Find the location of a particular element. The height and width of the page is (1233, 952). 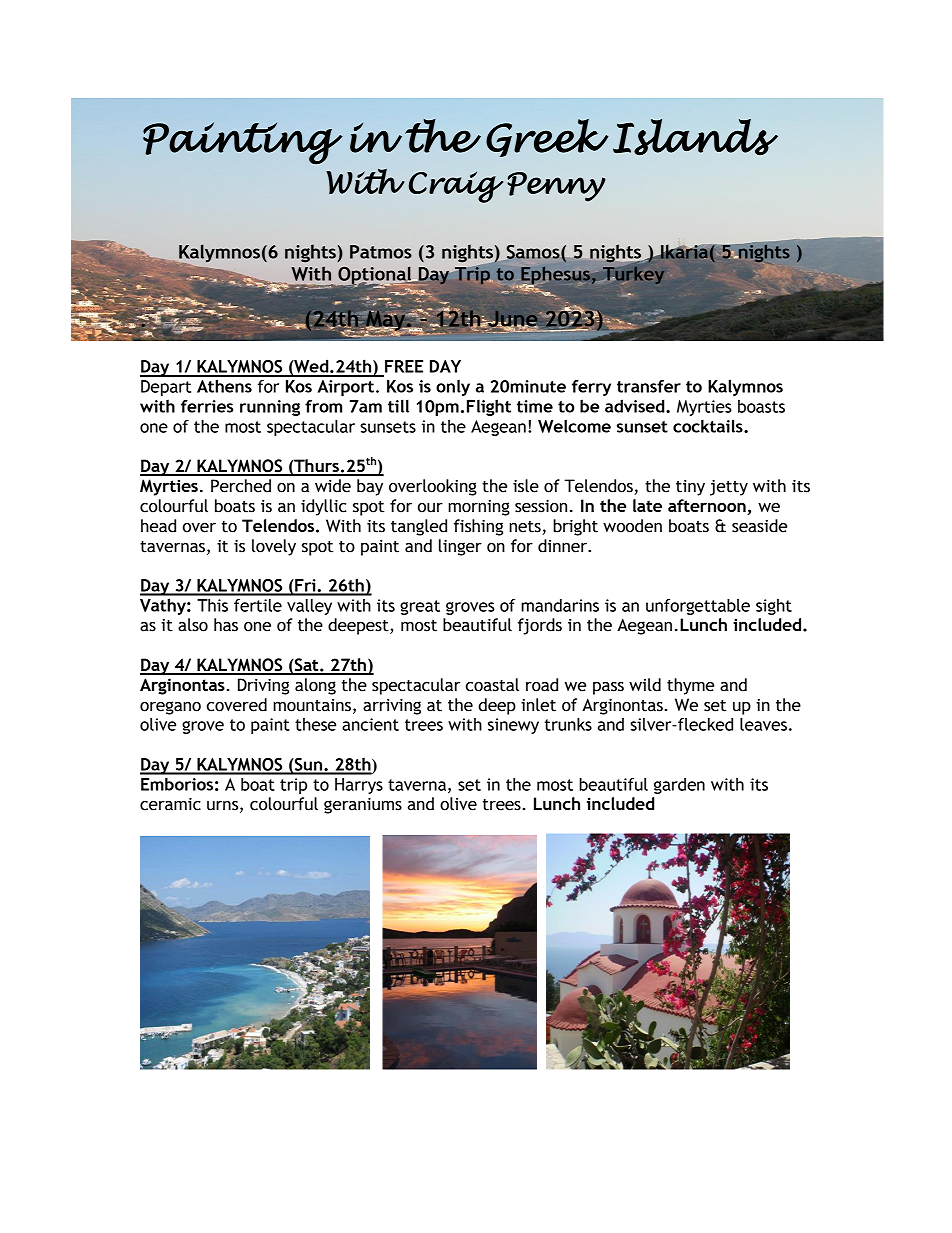

Patmos is located at coordinates (381, 252).
